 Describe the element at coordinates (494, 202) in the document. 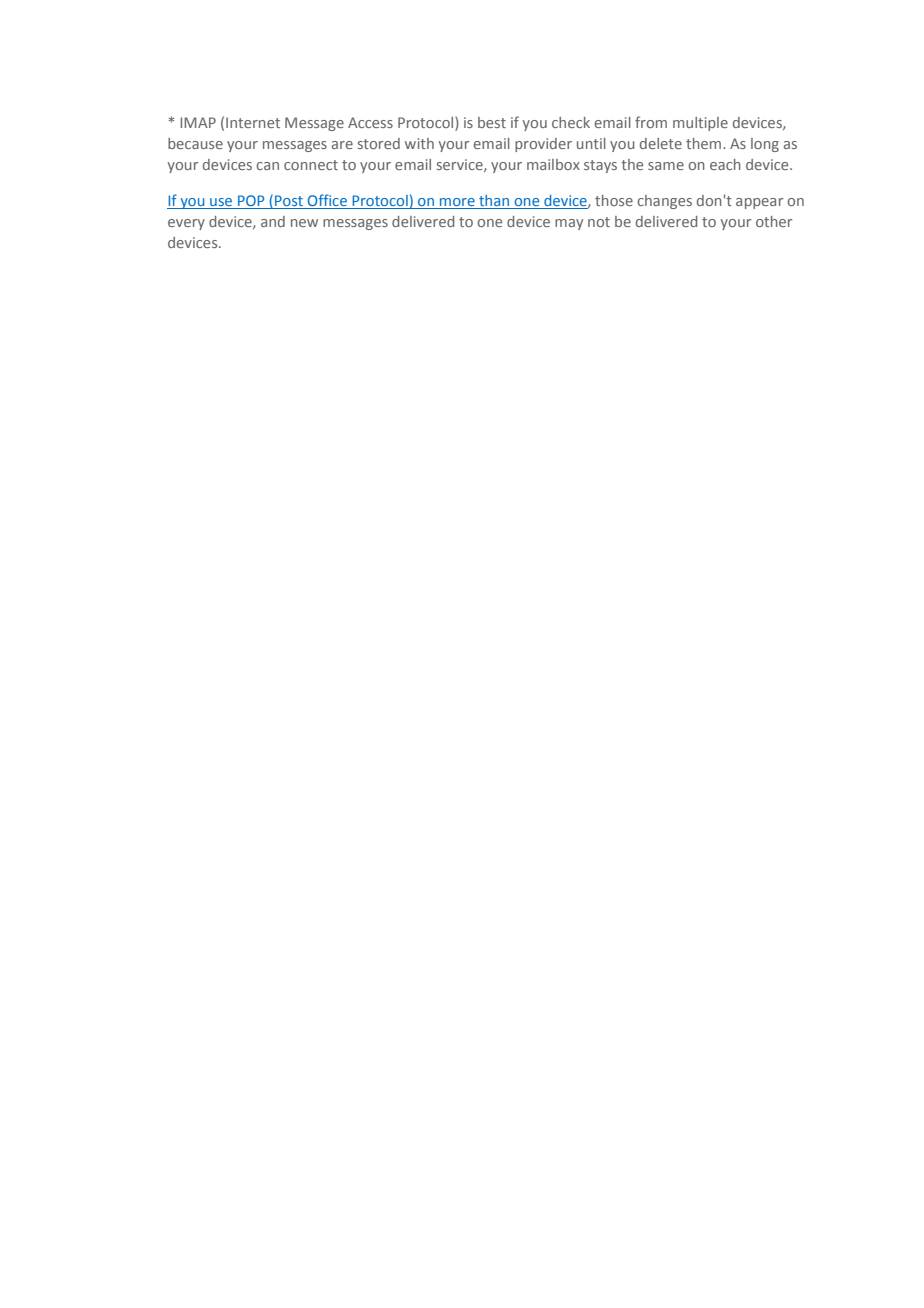

I see `than` at that location.
